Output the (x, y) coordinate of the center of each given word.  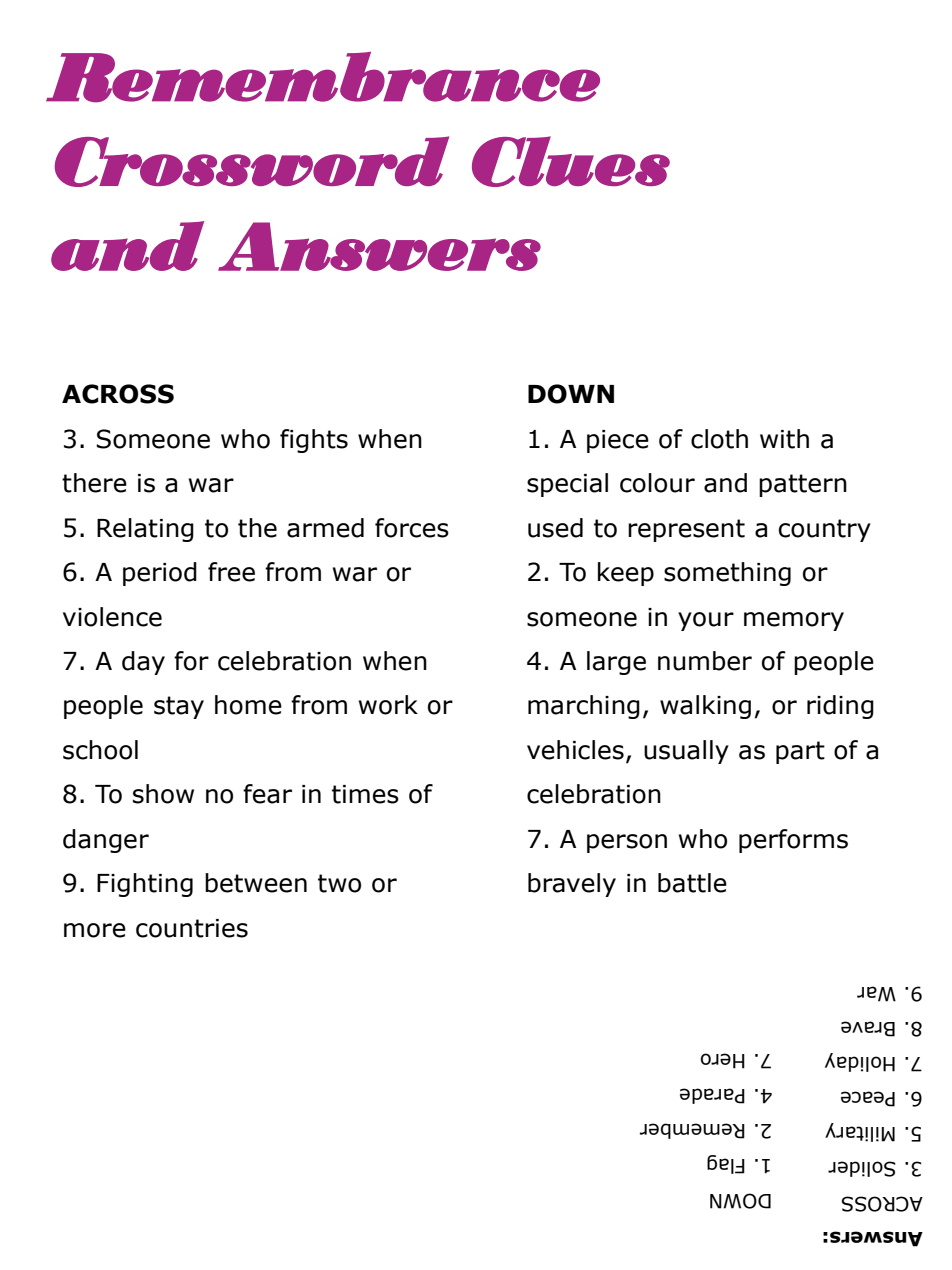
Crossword (252, 161)
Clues (571, 161)
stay (179, 707)
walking (705, 707)
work (388, 705)
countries (192, 928)
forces (412, 528)
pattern (803, 485)
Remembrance (323, 77)
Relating (145, 530)
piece (618, 441)
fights (314, 441)
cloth (719, 439)
